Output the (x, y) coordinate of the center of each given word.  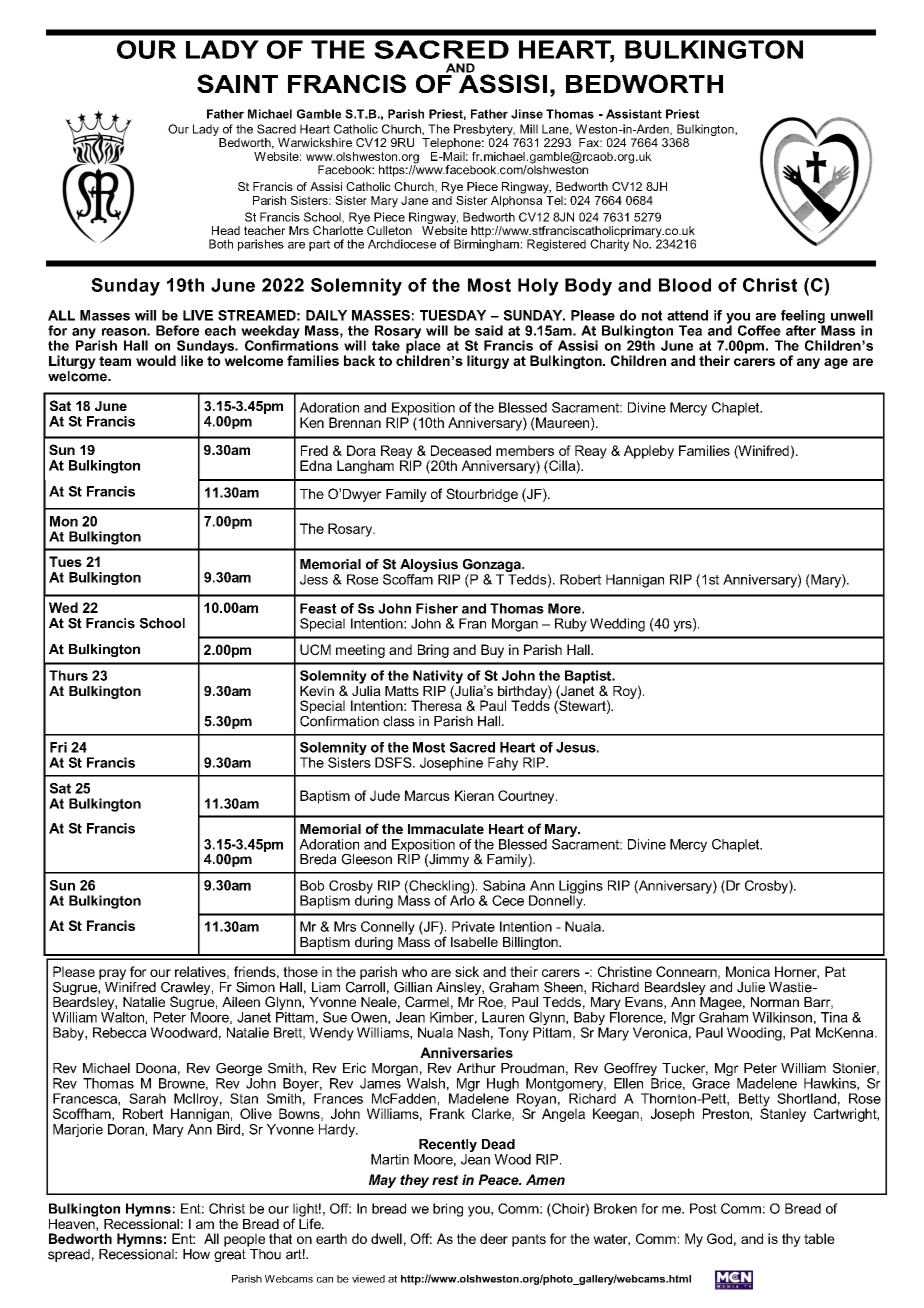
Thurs (68, 675)
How (196, 1254)
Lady (207, 131)
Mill (529, 129)
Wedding (617, 625)
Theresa (436, 704)
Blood (685, 285)
